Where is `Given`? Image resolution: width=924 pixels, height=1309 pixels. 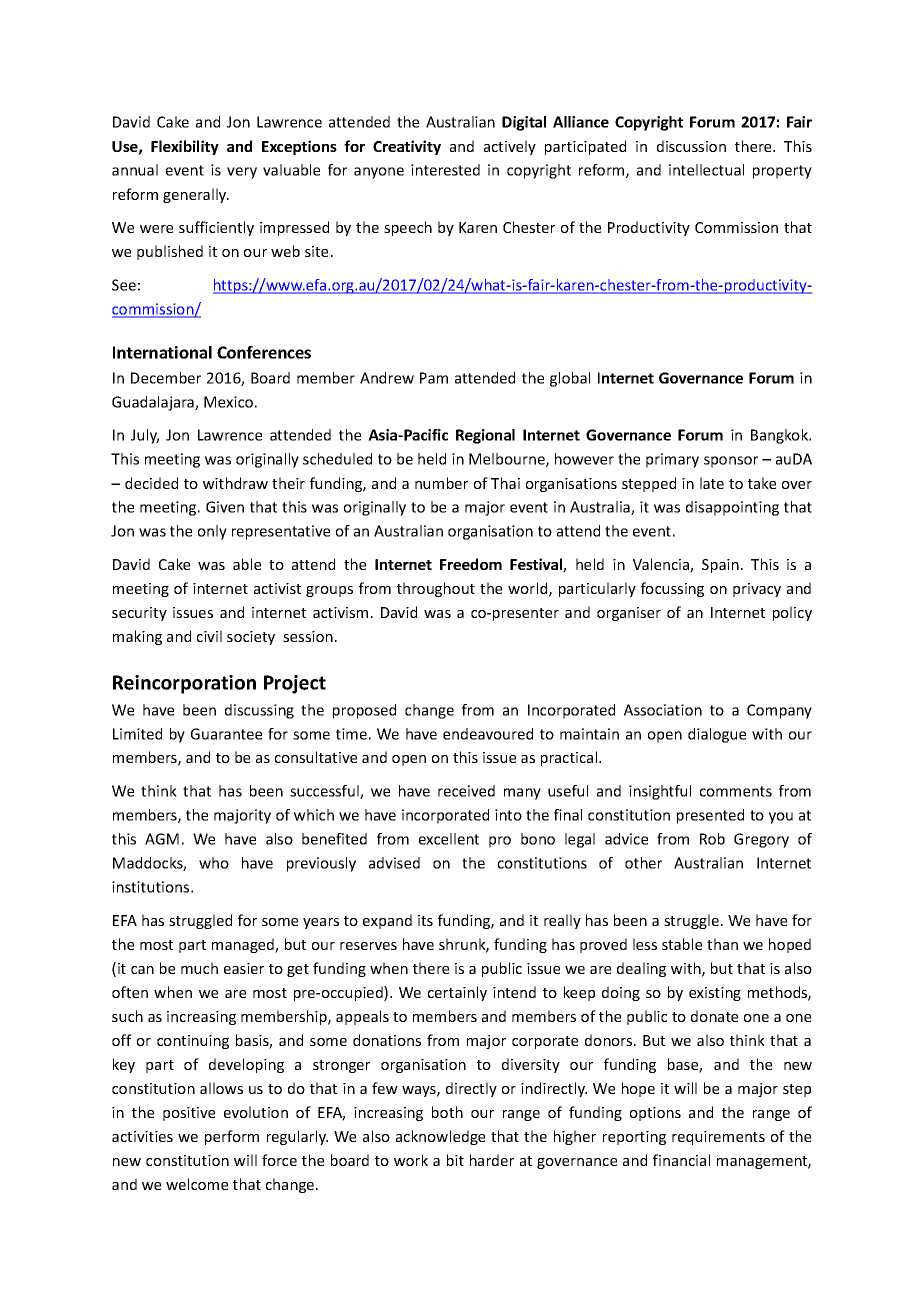 Given is located at coordinates (225, 507).
